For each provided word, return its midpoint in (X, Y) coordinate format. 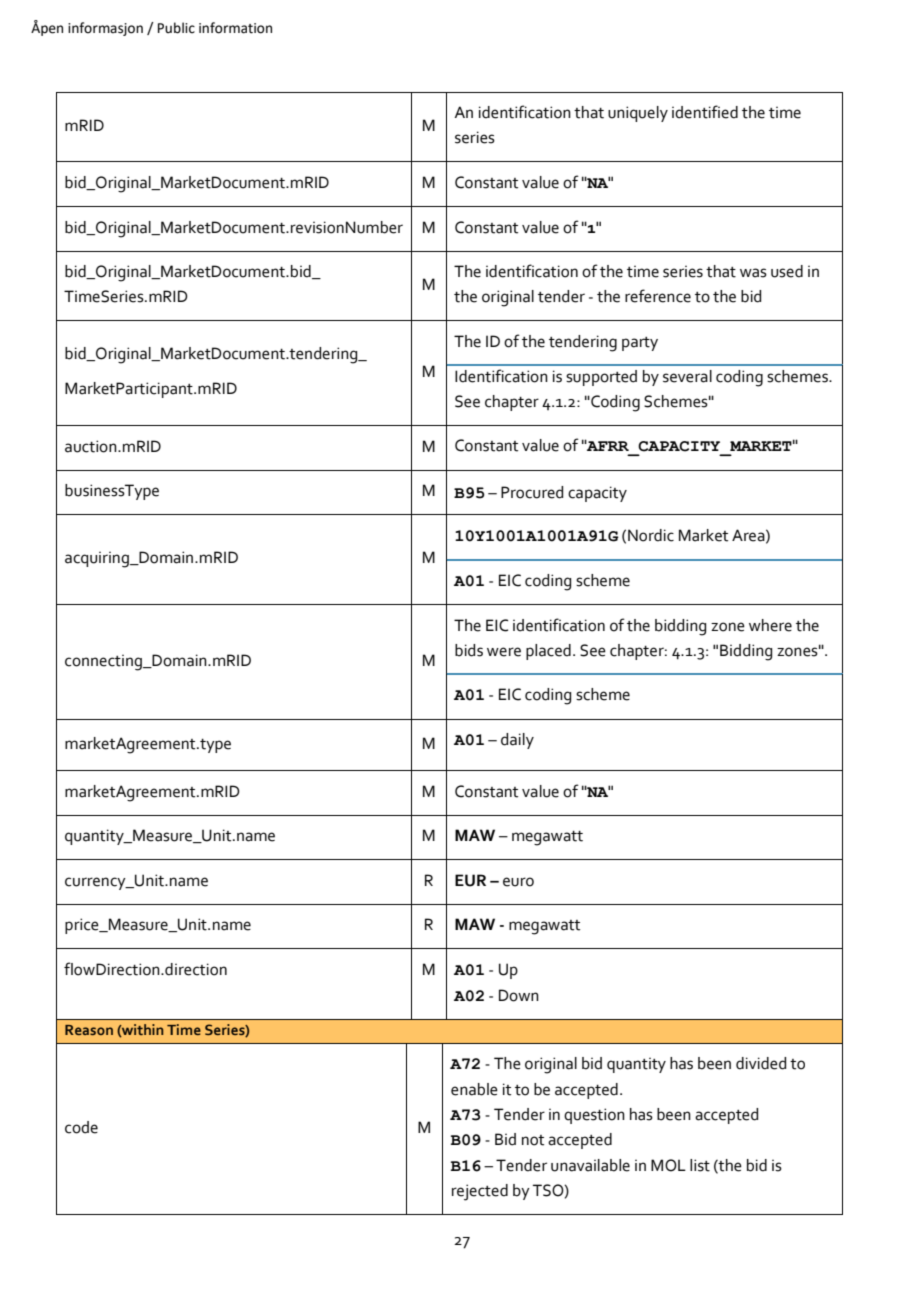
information (235, 28)
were (504, 652)
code (81, 1127)
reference (658, 296)
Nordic (651, 535)
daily (517, 741)
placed (548, 652)
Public (176, 28)
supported (601, 378)
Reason (89, 1030)
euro (518, 882)
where (770, 625)
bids (469, 650)
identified (705, 112)
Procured (532, 492)
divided (761, 1063)
